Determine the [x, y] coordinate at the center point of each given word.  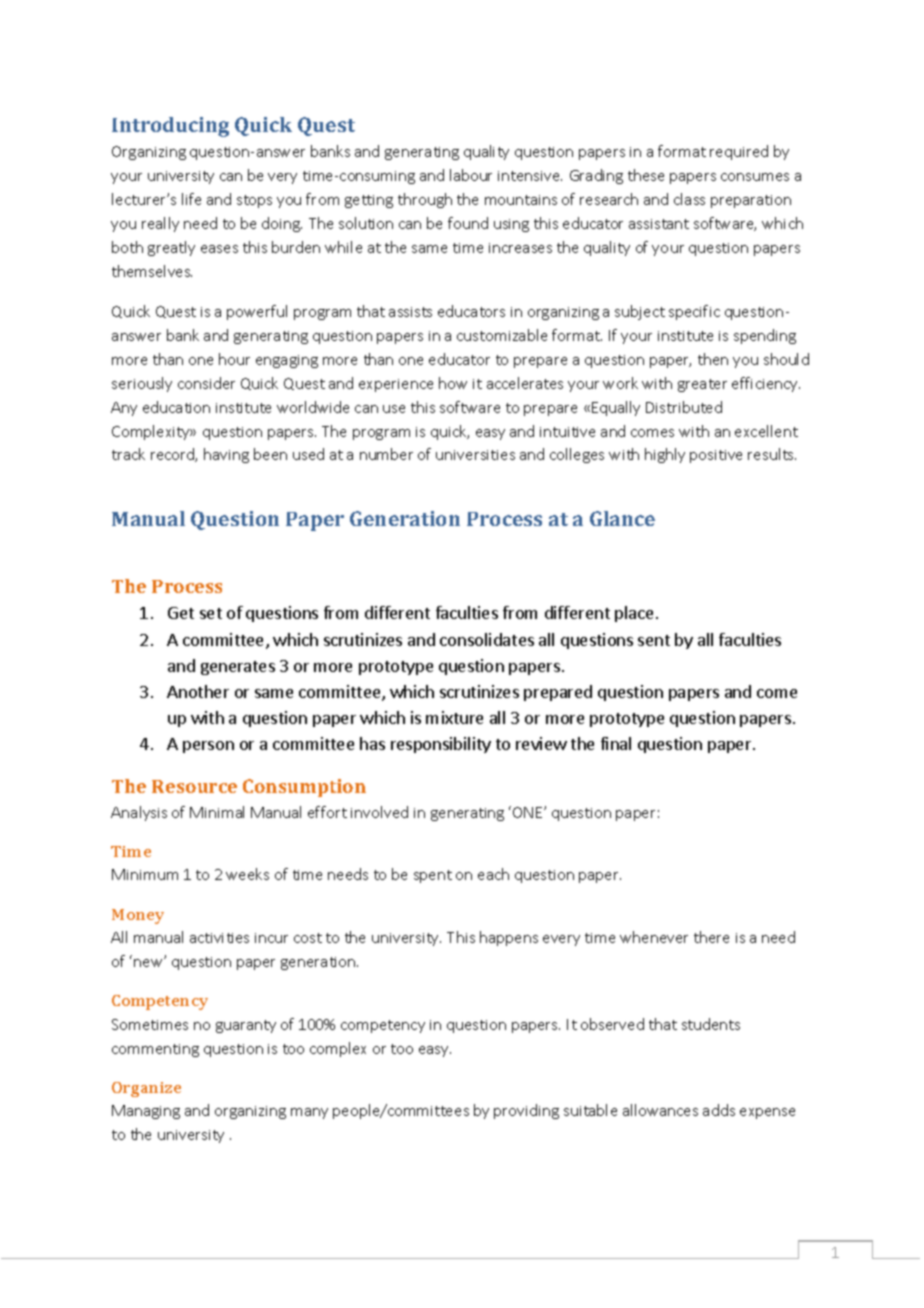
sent [654, 640]
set [211, 613]
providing [526, 1111]
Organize [146, 1089]
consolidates [487, 639]
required [739, 152]
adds [719, 1110]
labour [471, 175]
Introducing [170, 127]
